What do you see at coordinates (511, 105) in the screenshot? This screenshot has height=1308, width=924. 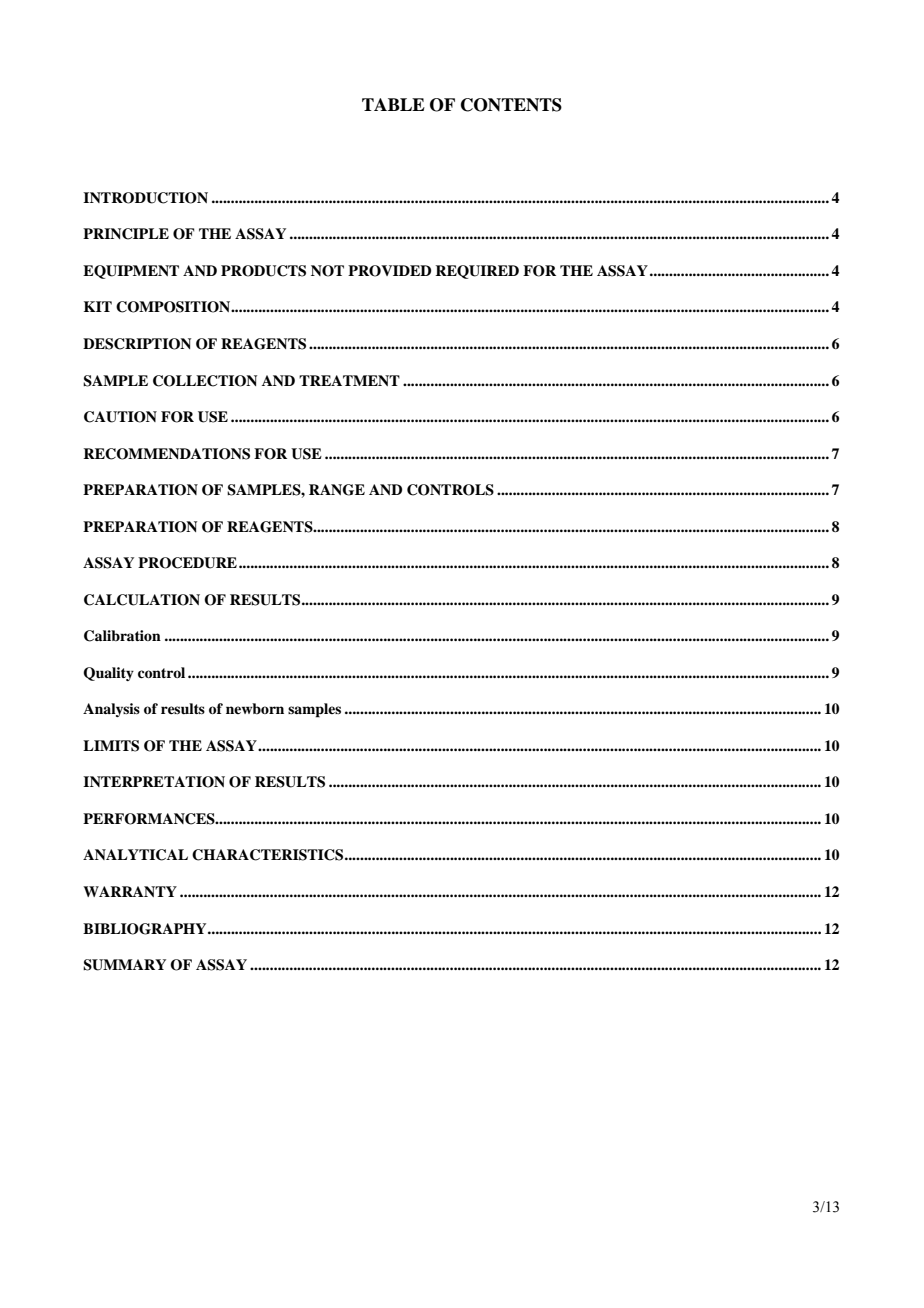 I see `CONTENTS` at bounding box center [511, 105].
